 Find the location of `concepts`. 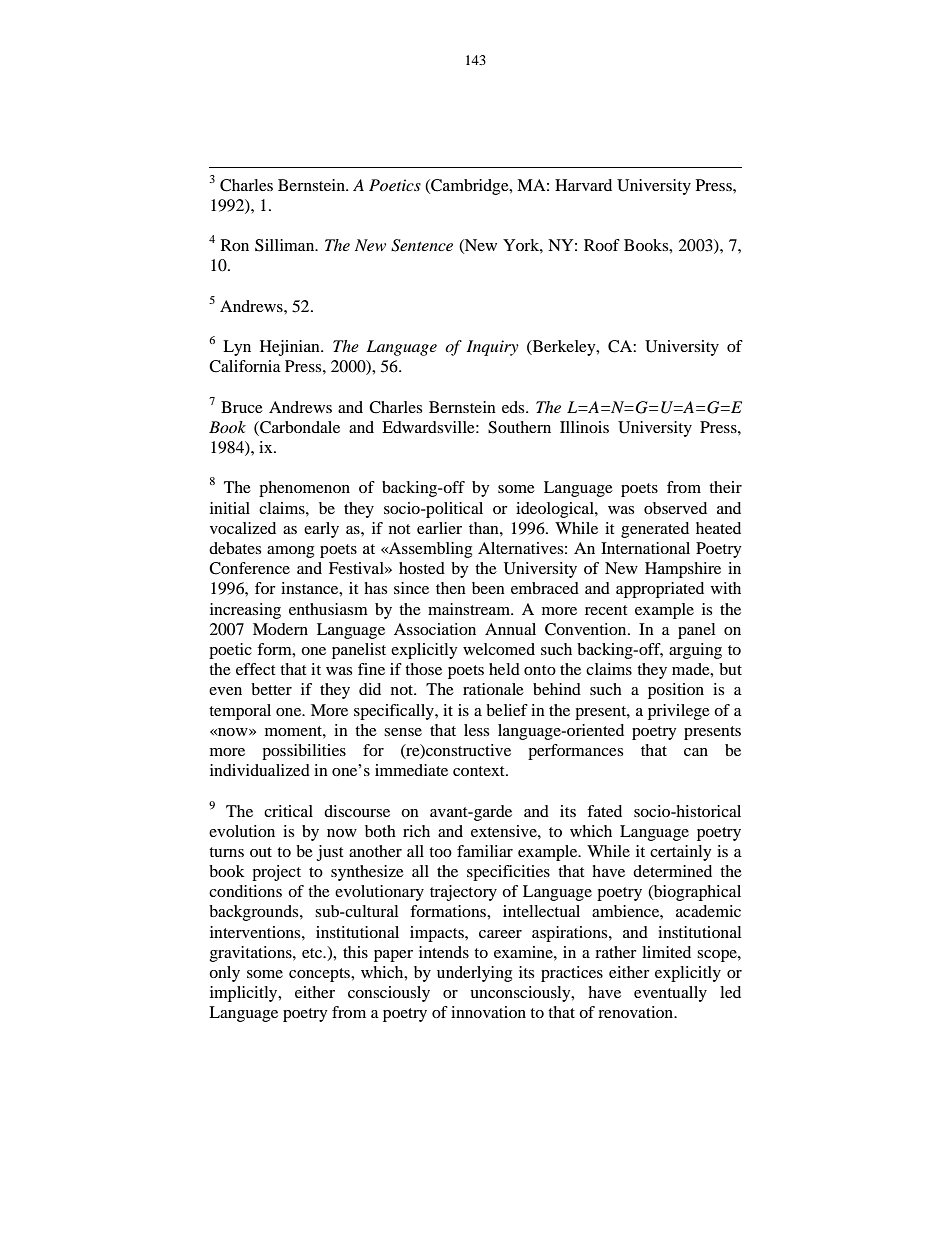

concepts is located at coordinates (320, 975).
